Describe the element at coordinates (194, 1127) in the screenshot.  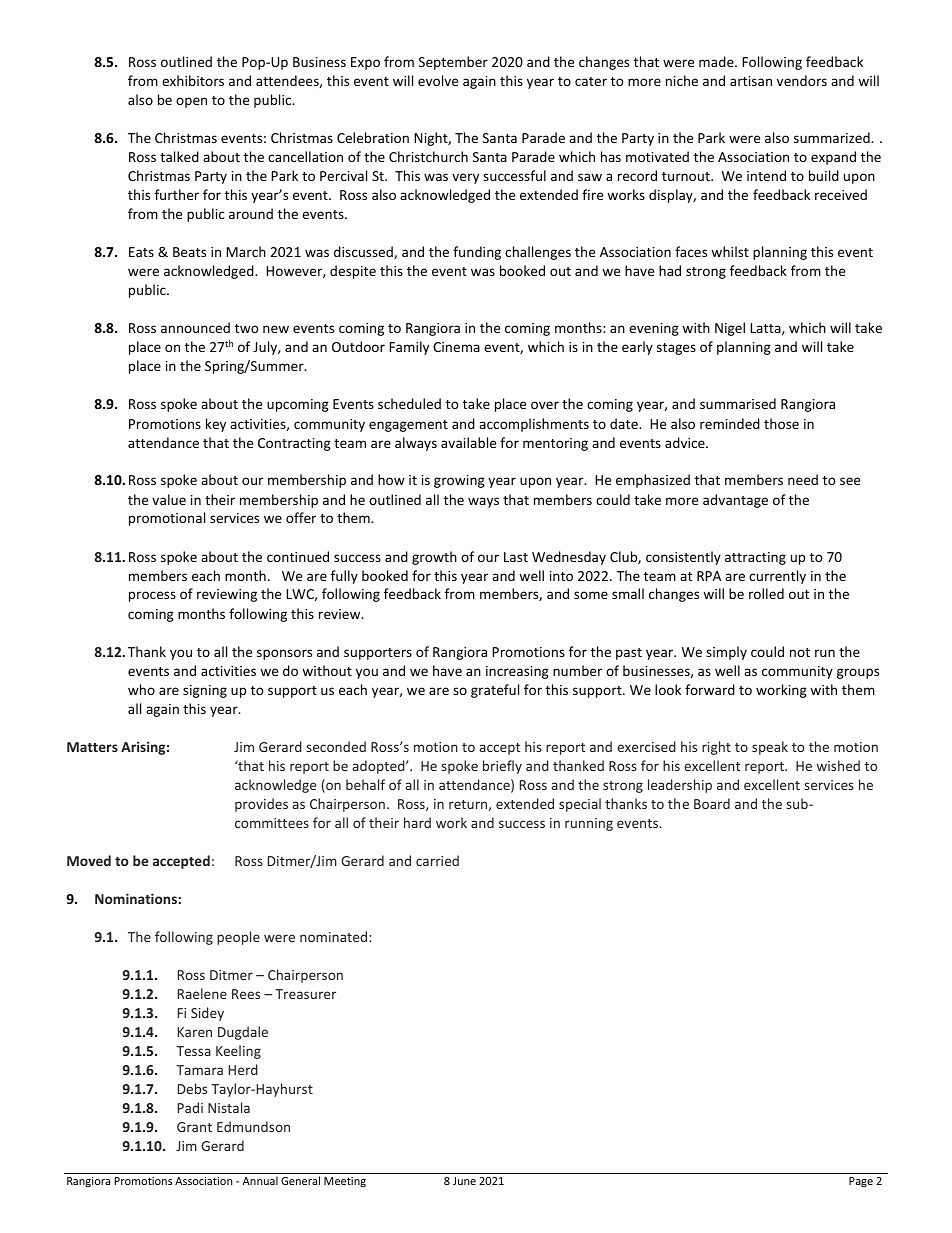
I see `Grant` at that location.
